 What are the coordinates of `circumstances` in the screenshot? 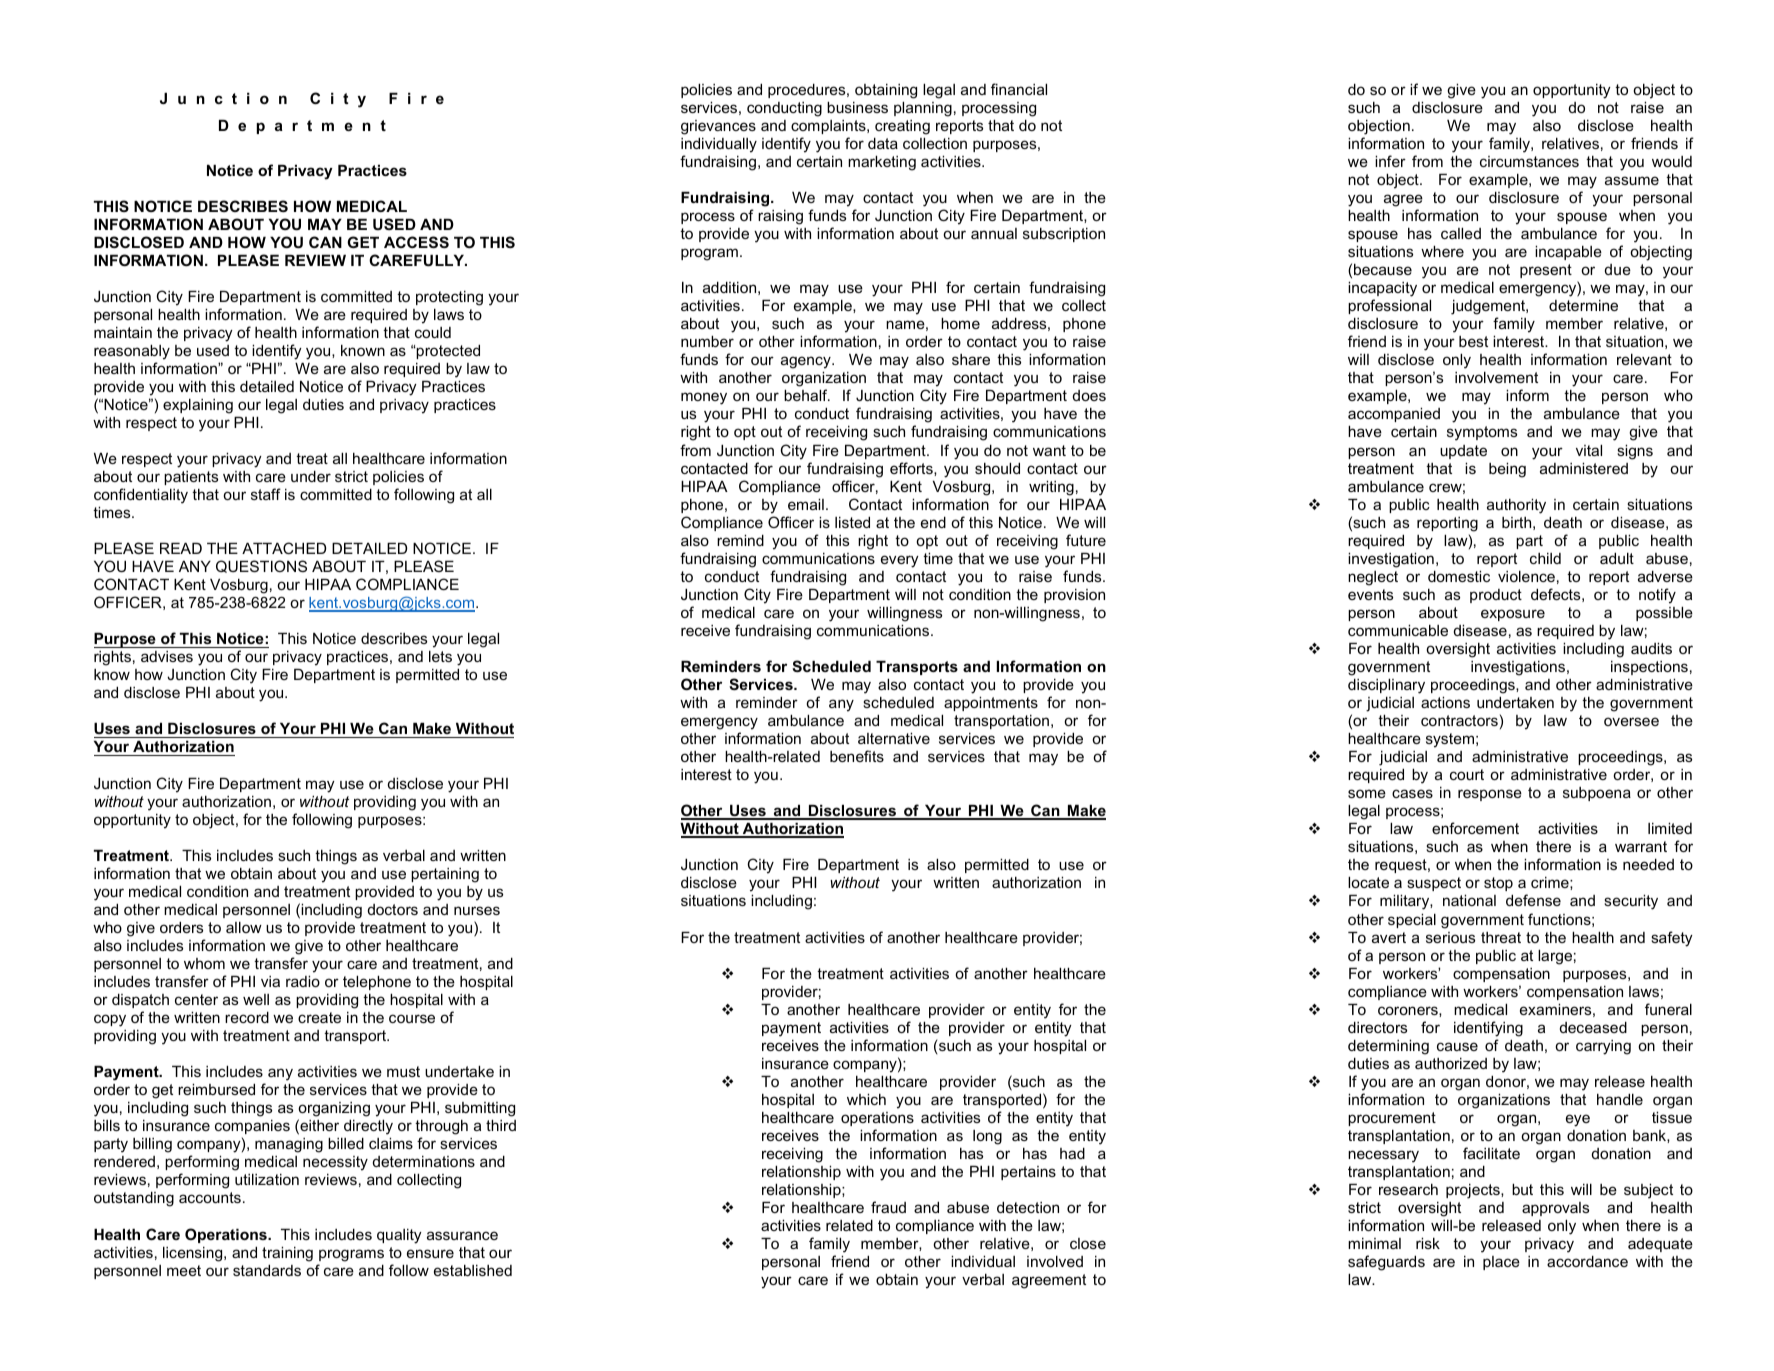 It's located at (1529, 161).
